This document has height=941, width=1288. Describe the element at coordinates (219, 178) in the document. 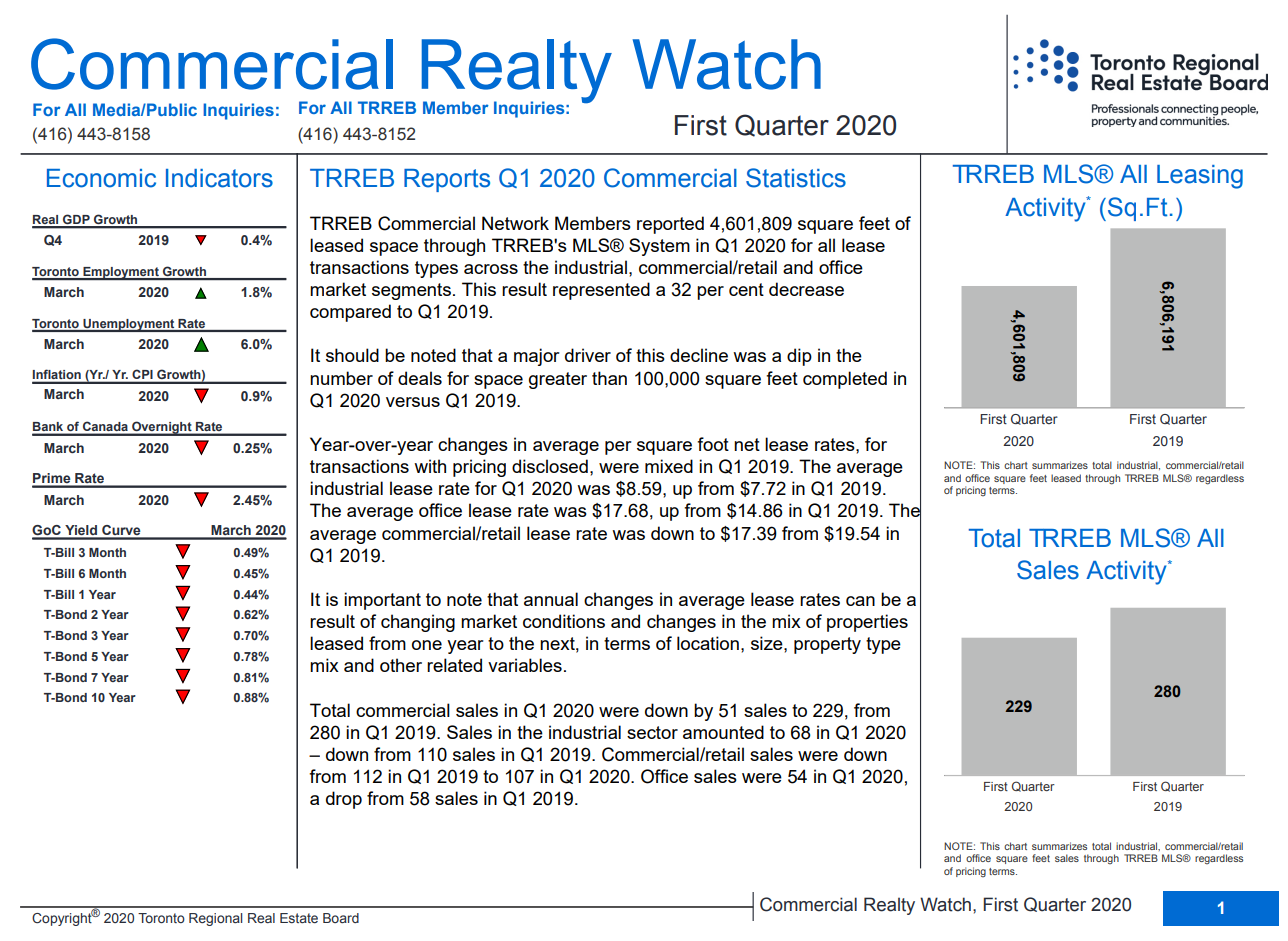

I see `Indicators` at that location.
